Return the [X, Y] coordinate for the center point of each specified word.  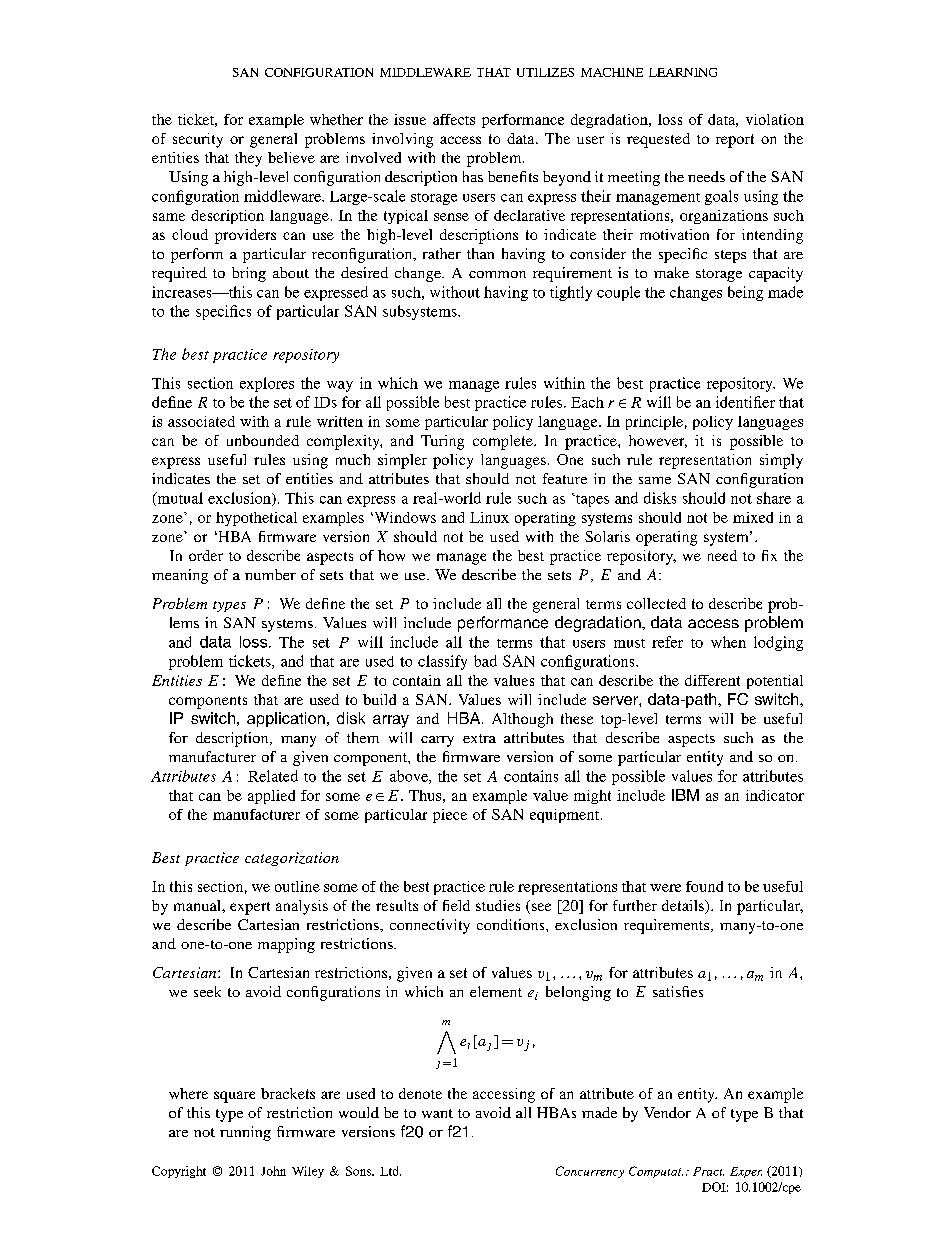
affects [454, 119]
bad [485, 661]
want [437, 1113]
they [248, 159]
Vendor [667, 1112]
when [728, 642]
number [270, 574]
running [245, 1133]
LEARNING [683, 72]
